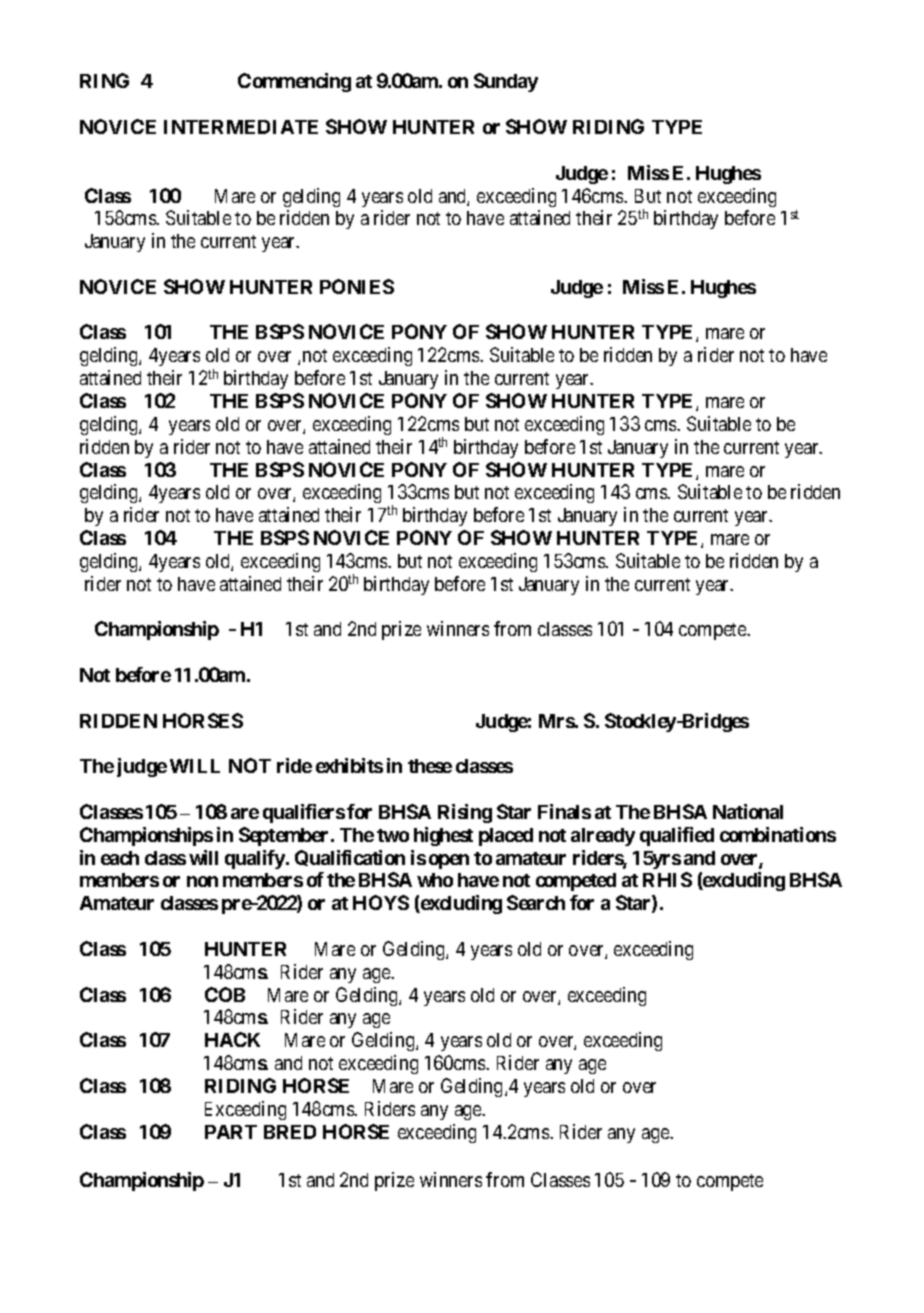 The height and width of the screenshot is (1313, 924). Describe the element at coordinates (430, 766) in the screenshot. I see `these` at that location.
